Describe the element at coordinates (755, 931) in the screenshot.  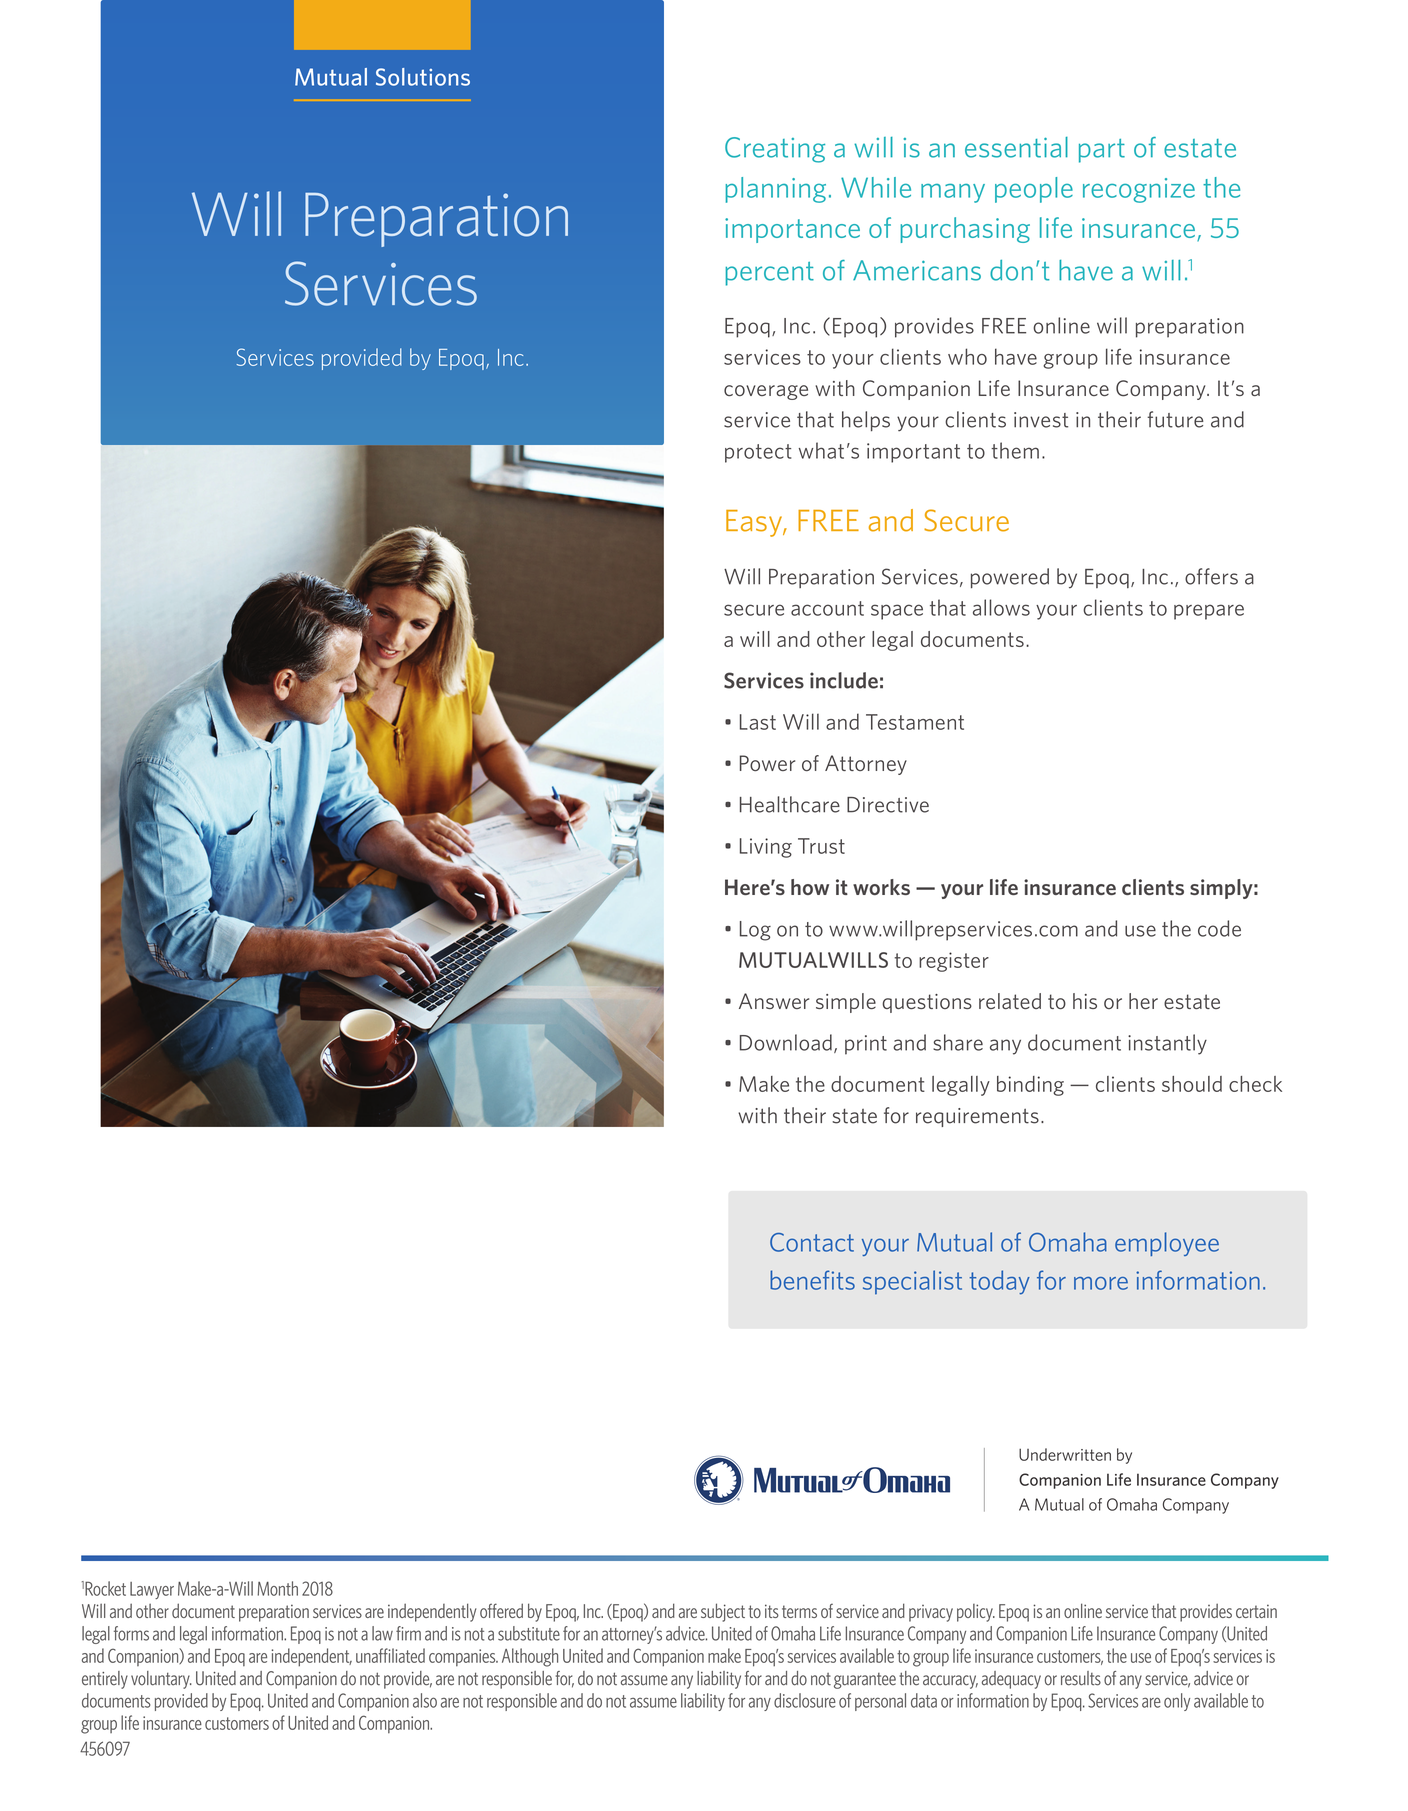
I see `Log` at that location.
